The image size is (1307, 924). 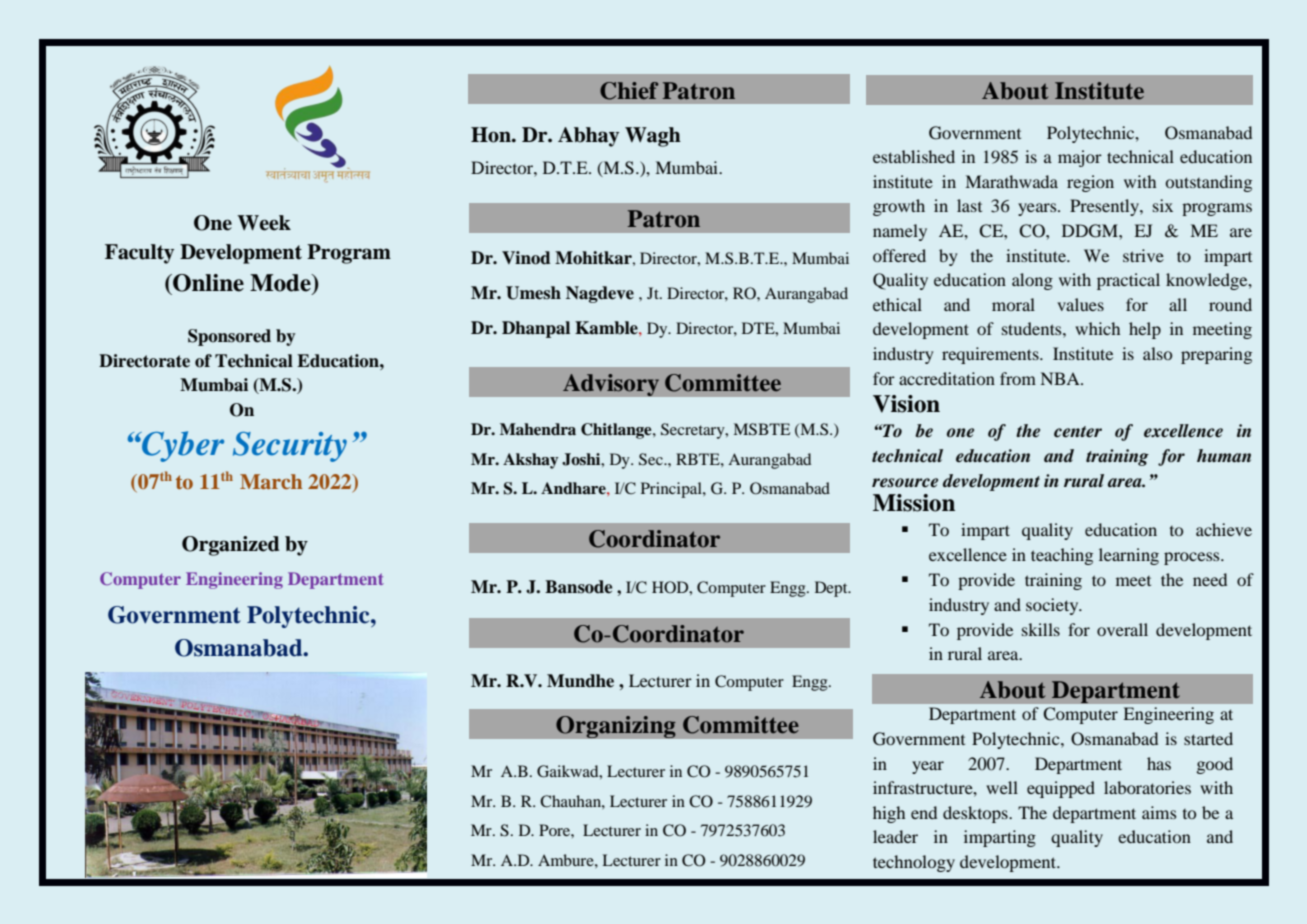 I want to click on leader, so click(x=895, y=836).
